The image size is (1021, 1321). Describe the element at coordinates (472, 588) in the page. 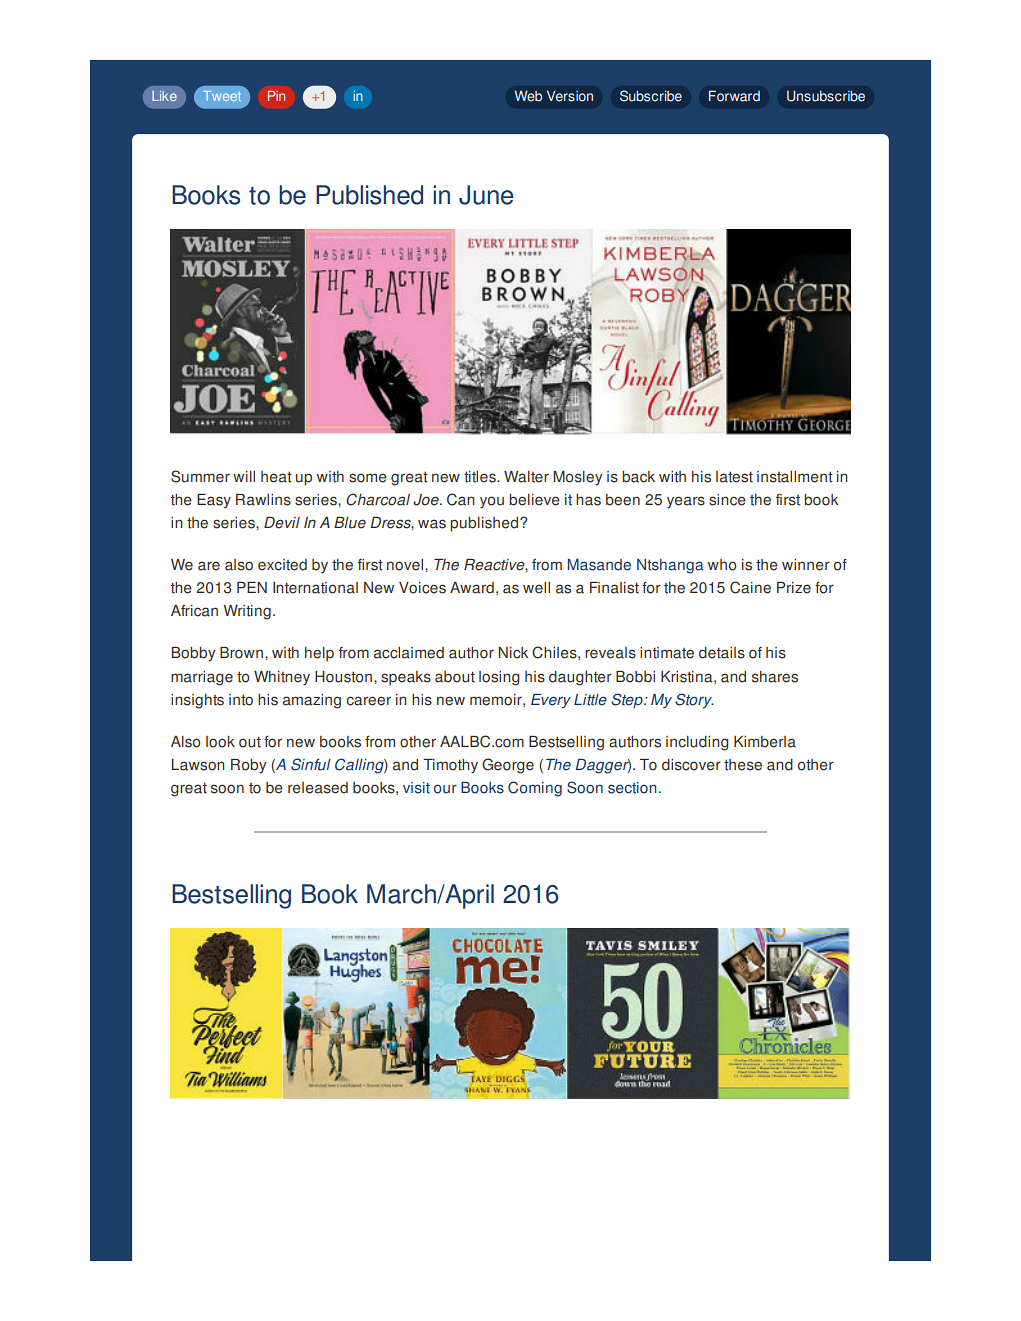

I see `Award` at that location.
